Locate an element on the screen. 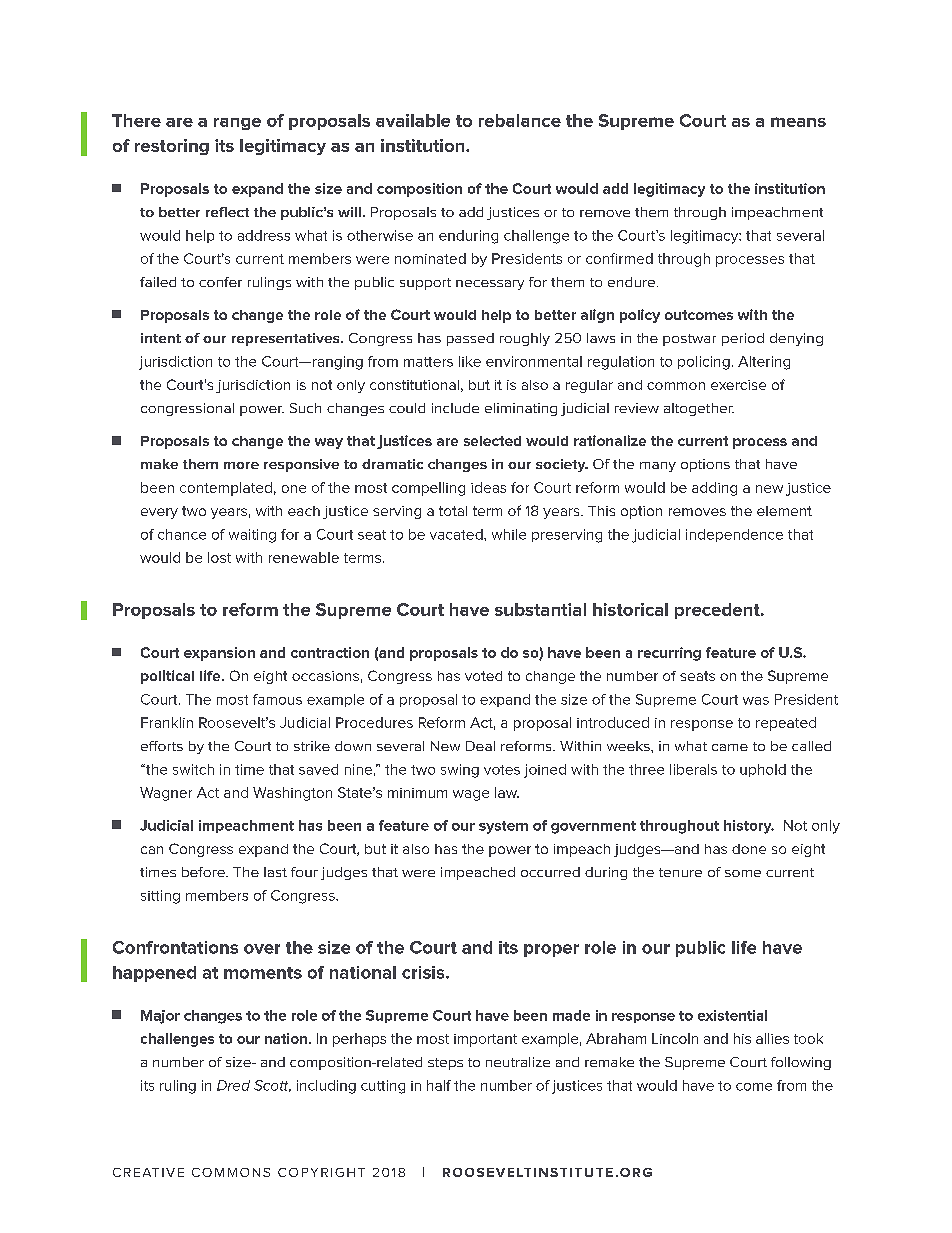  means is located at coordinates (798, 122).
